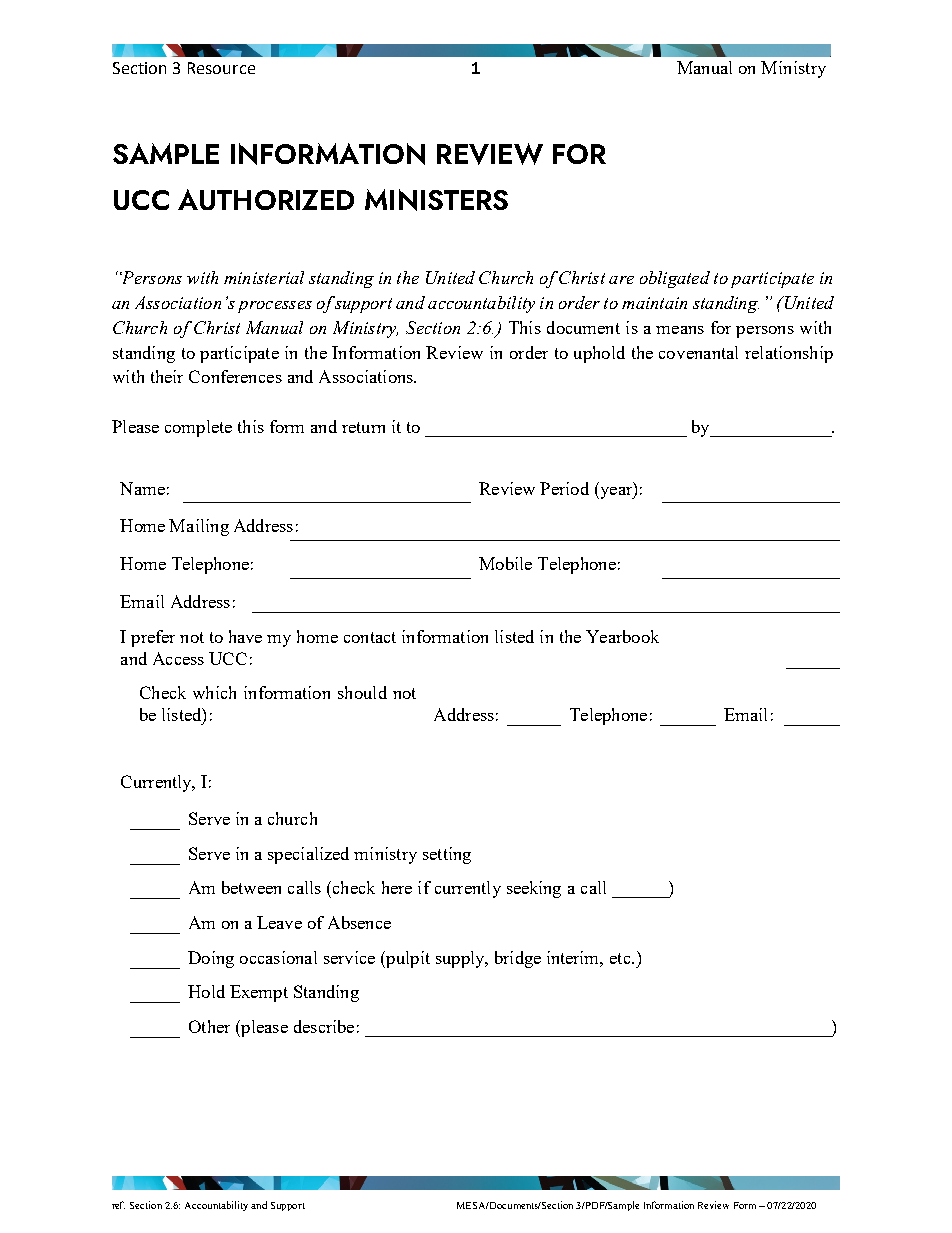 The height and width of the screenshot is (1233, 952). Describe the element at coordinates (363, 427) in the screenshot. I see `return` at that location.
